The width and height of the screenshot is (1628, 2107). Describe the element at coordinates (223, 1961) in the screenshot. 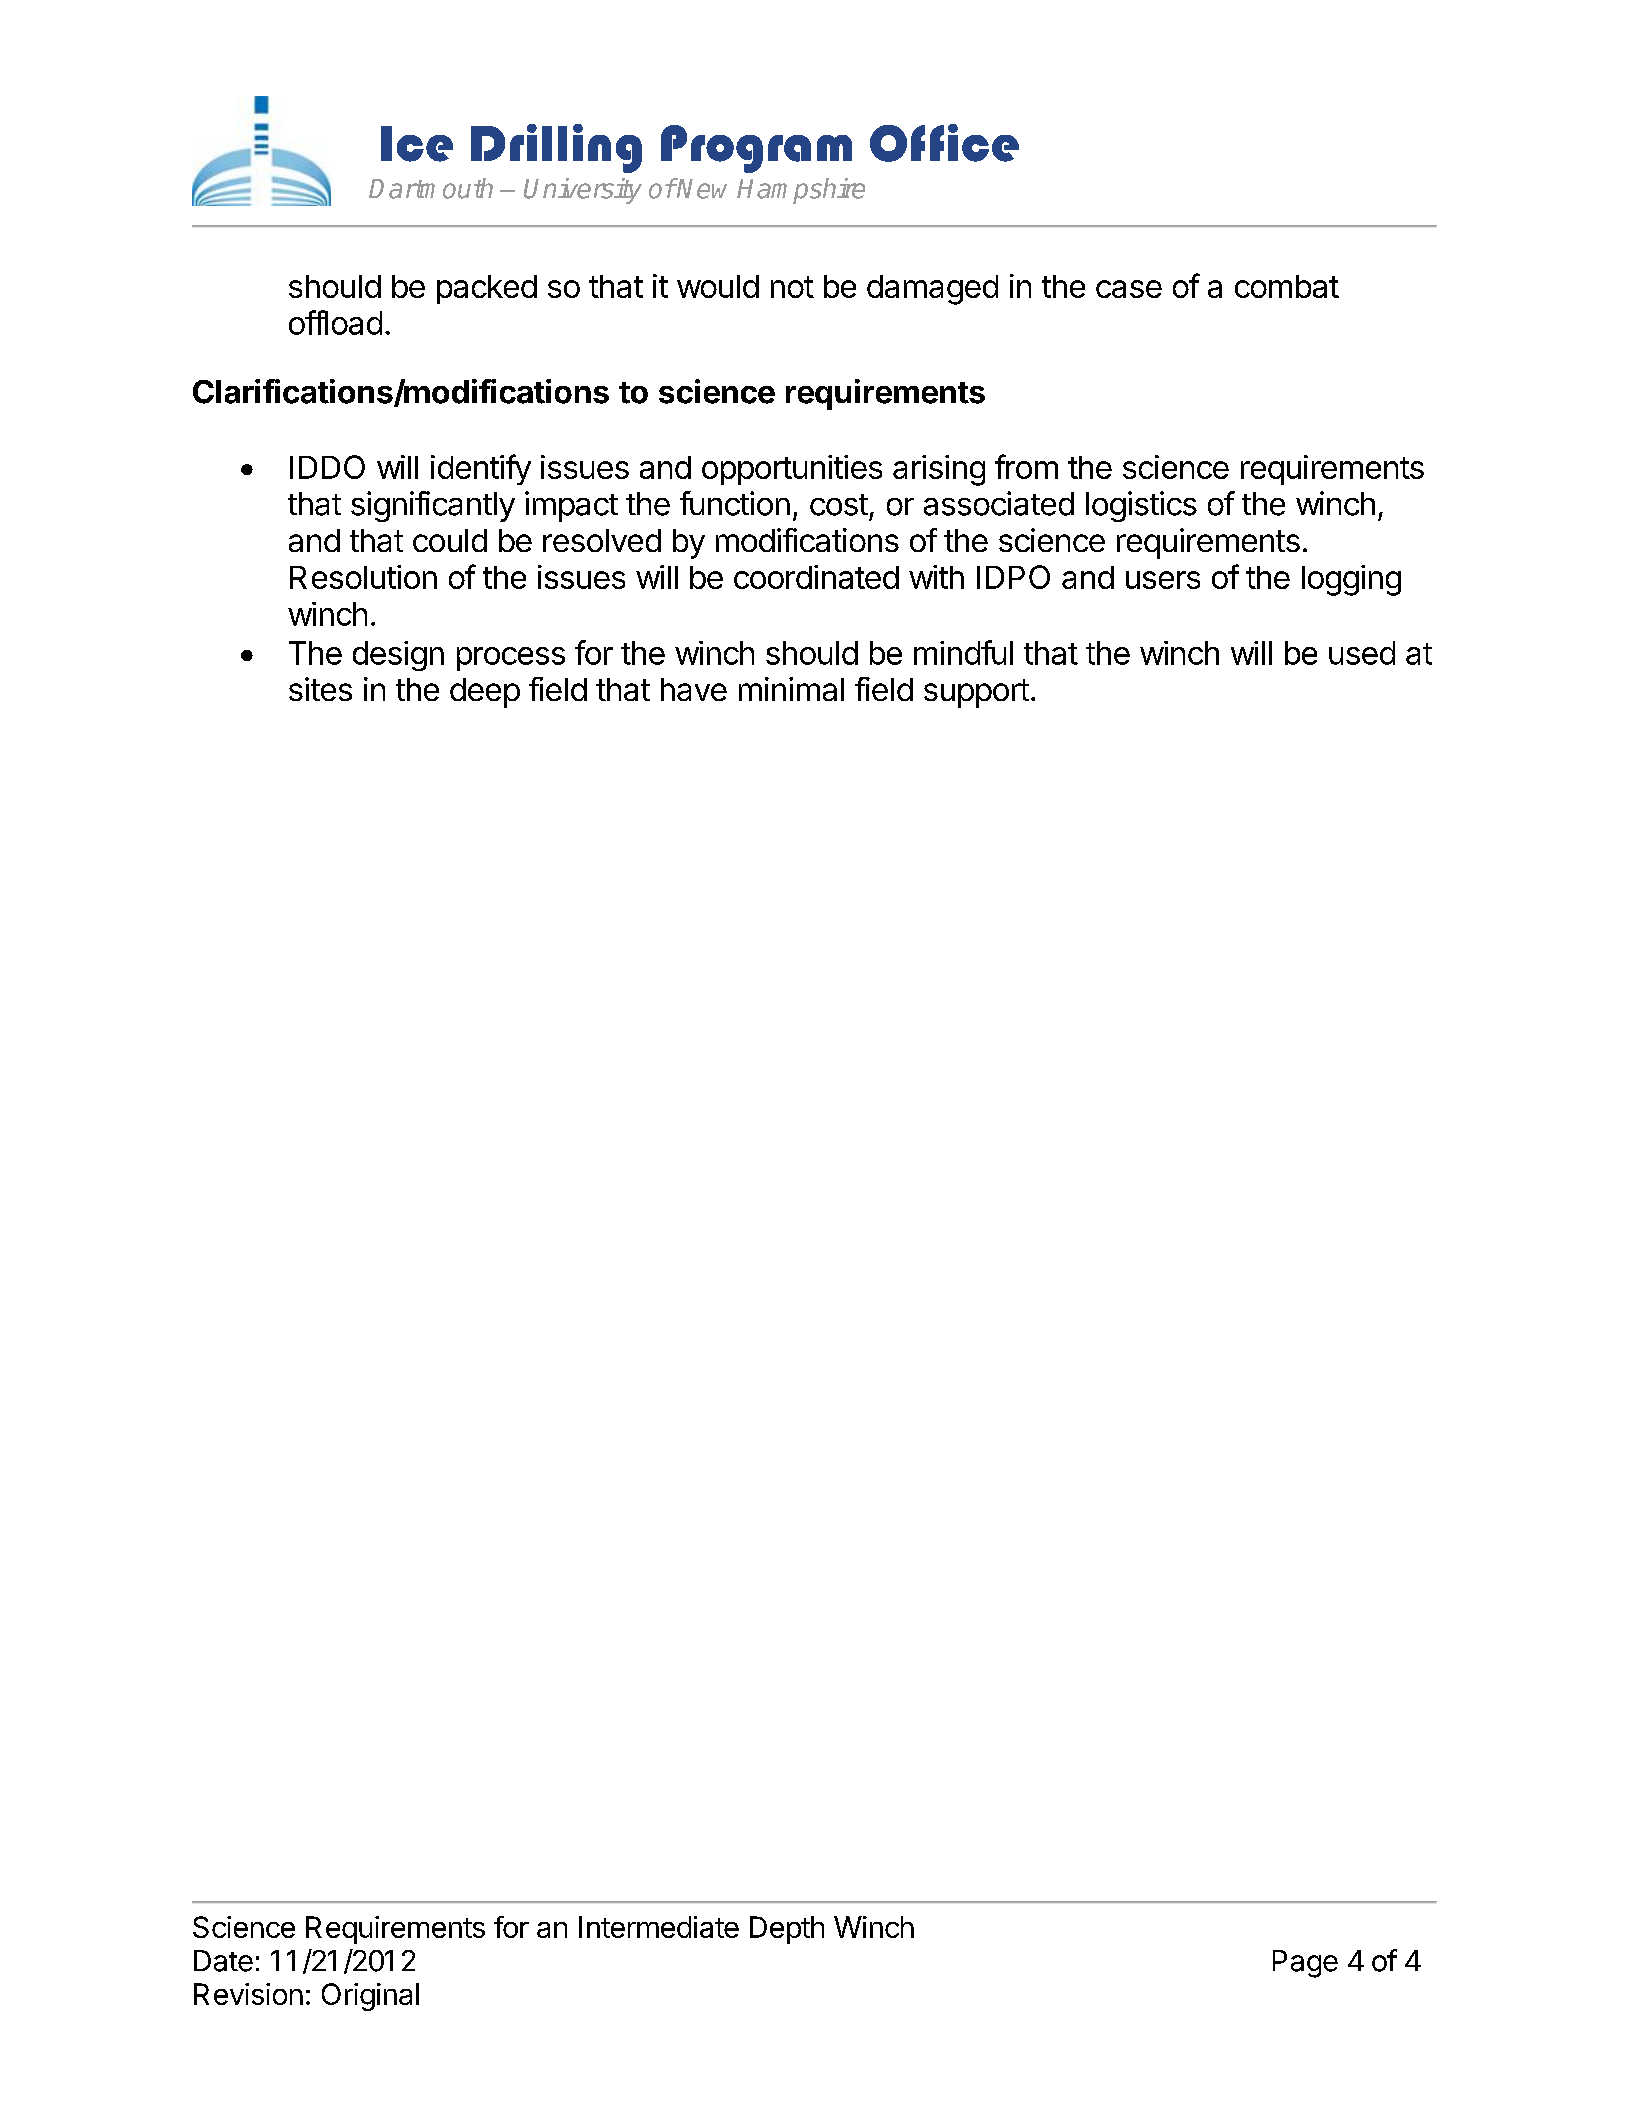

I see `Date` at that location.
